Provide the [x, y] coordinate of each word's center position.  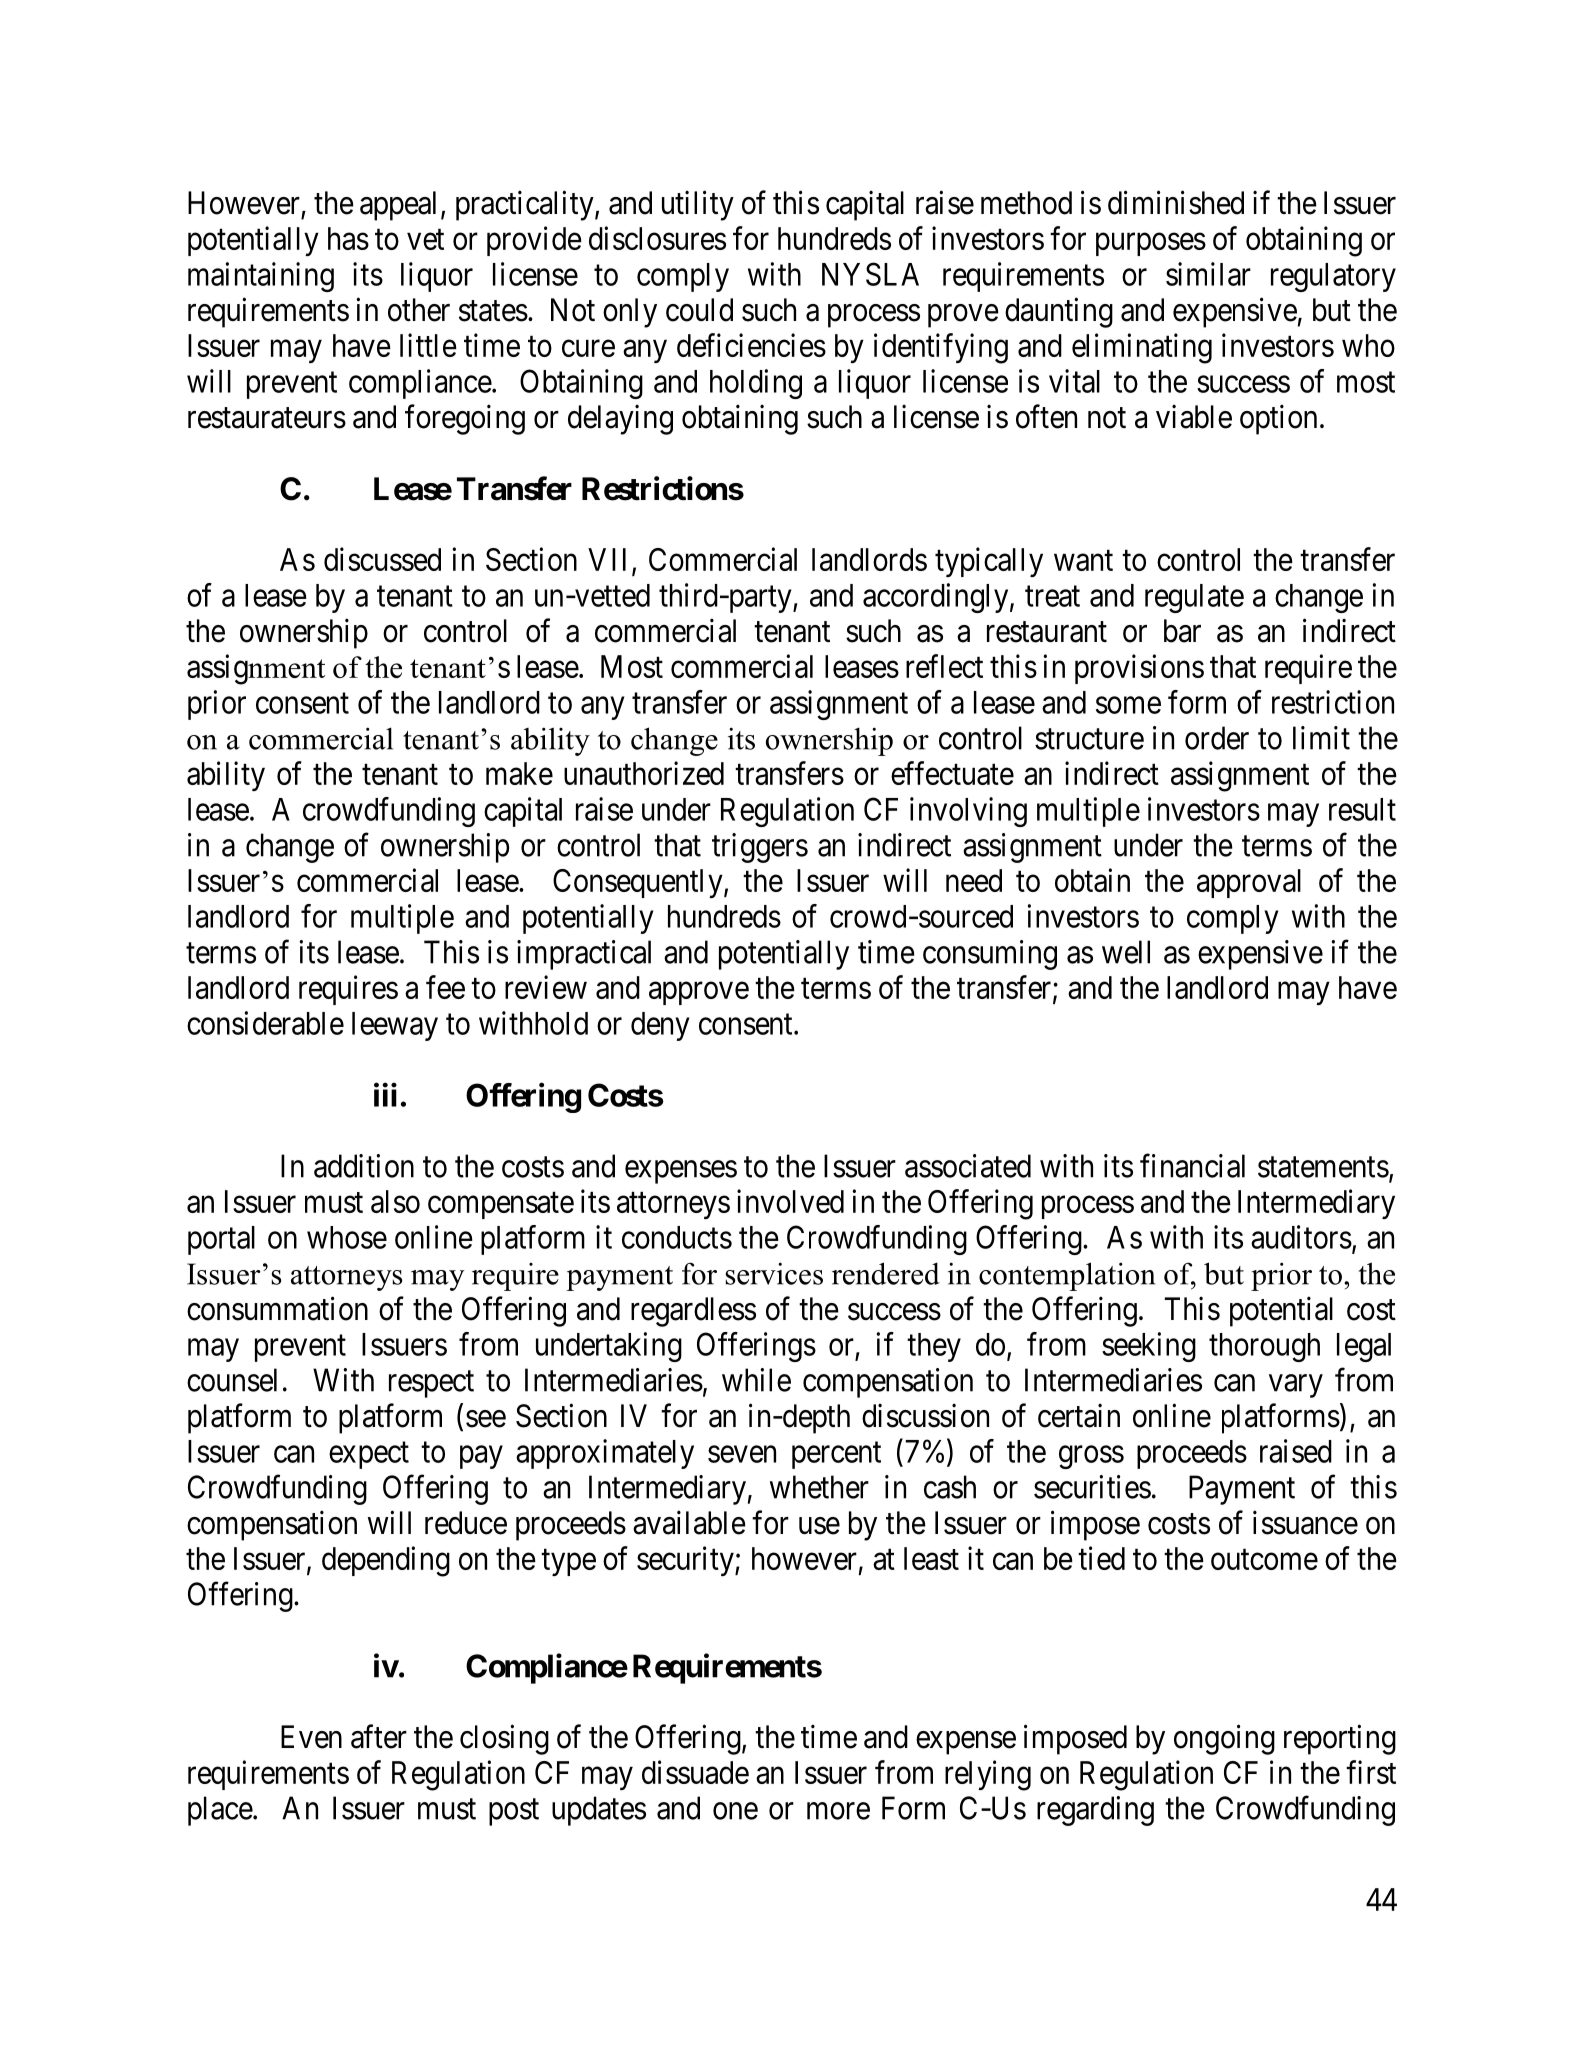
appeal [398, 206]
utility [698, 205]
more [838, 1811]
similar [1208, 274]
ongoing [1224, 1739]
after [379, 1736]
